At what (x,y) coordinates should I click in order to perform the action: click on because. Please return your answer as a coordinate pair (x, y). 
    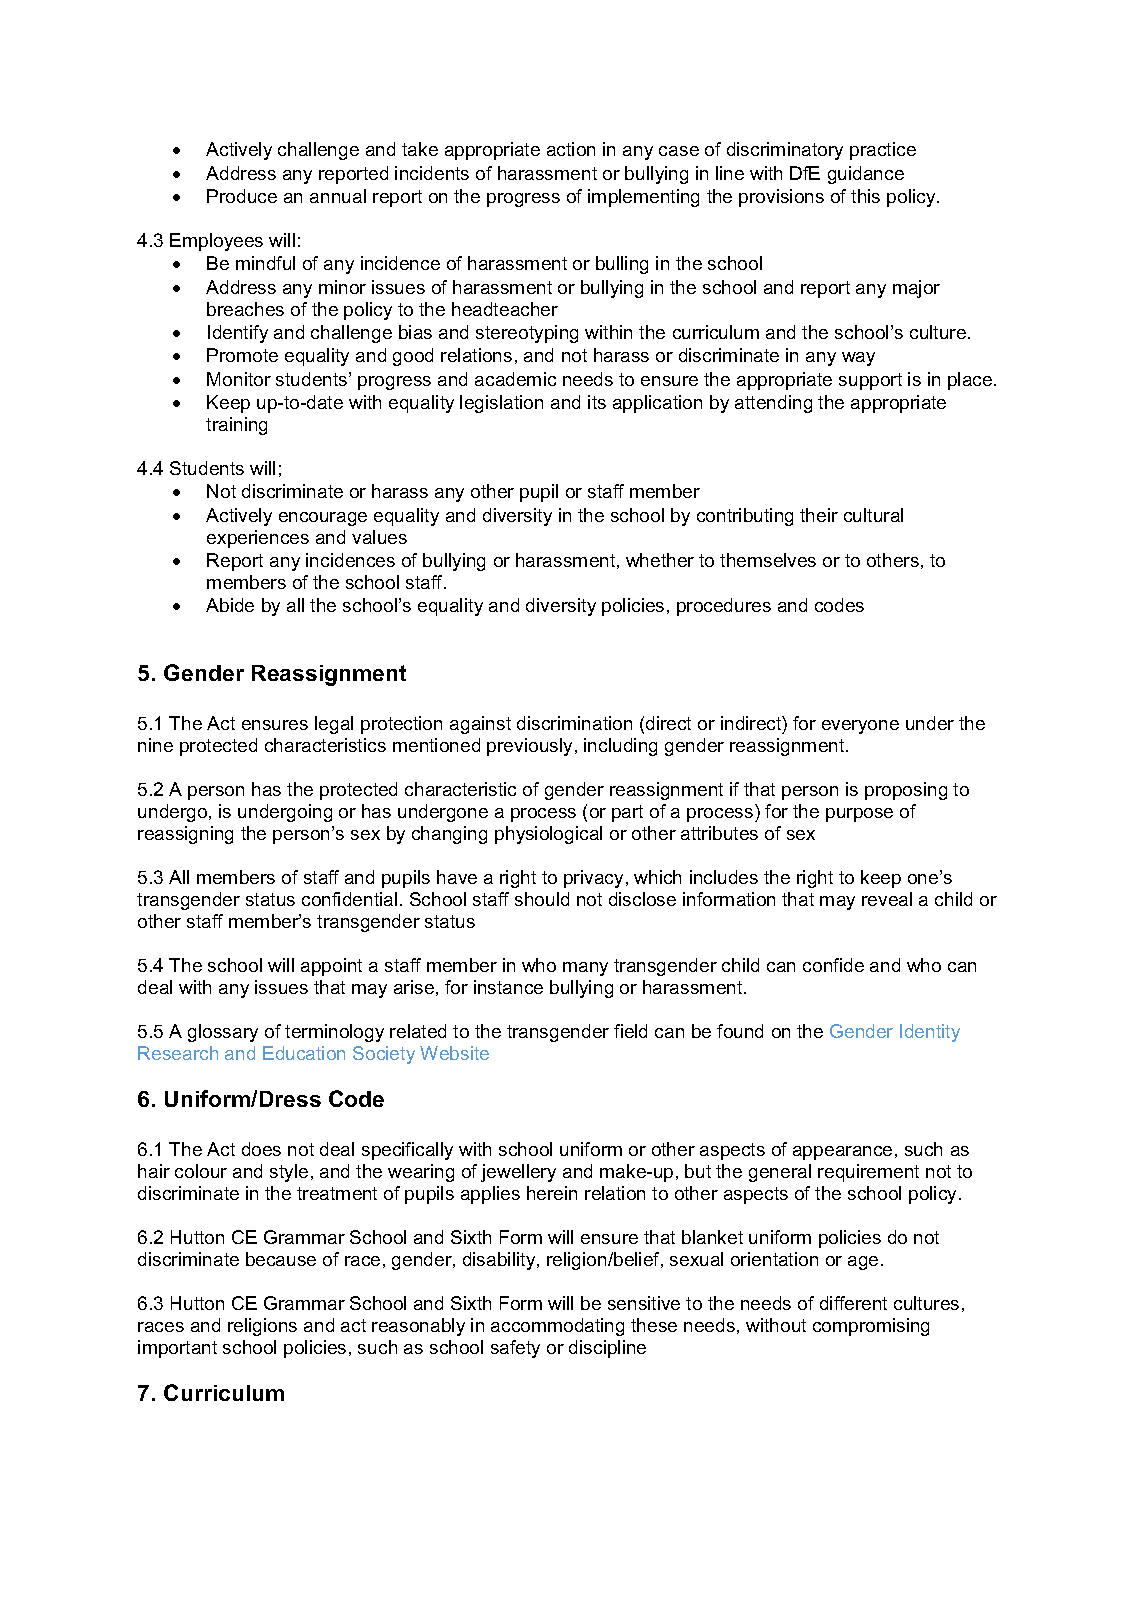
    Looking at the image, I should click on (281, 1259).
